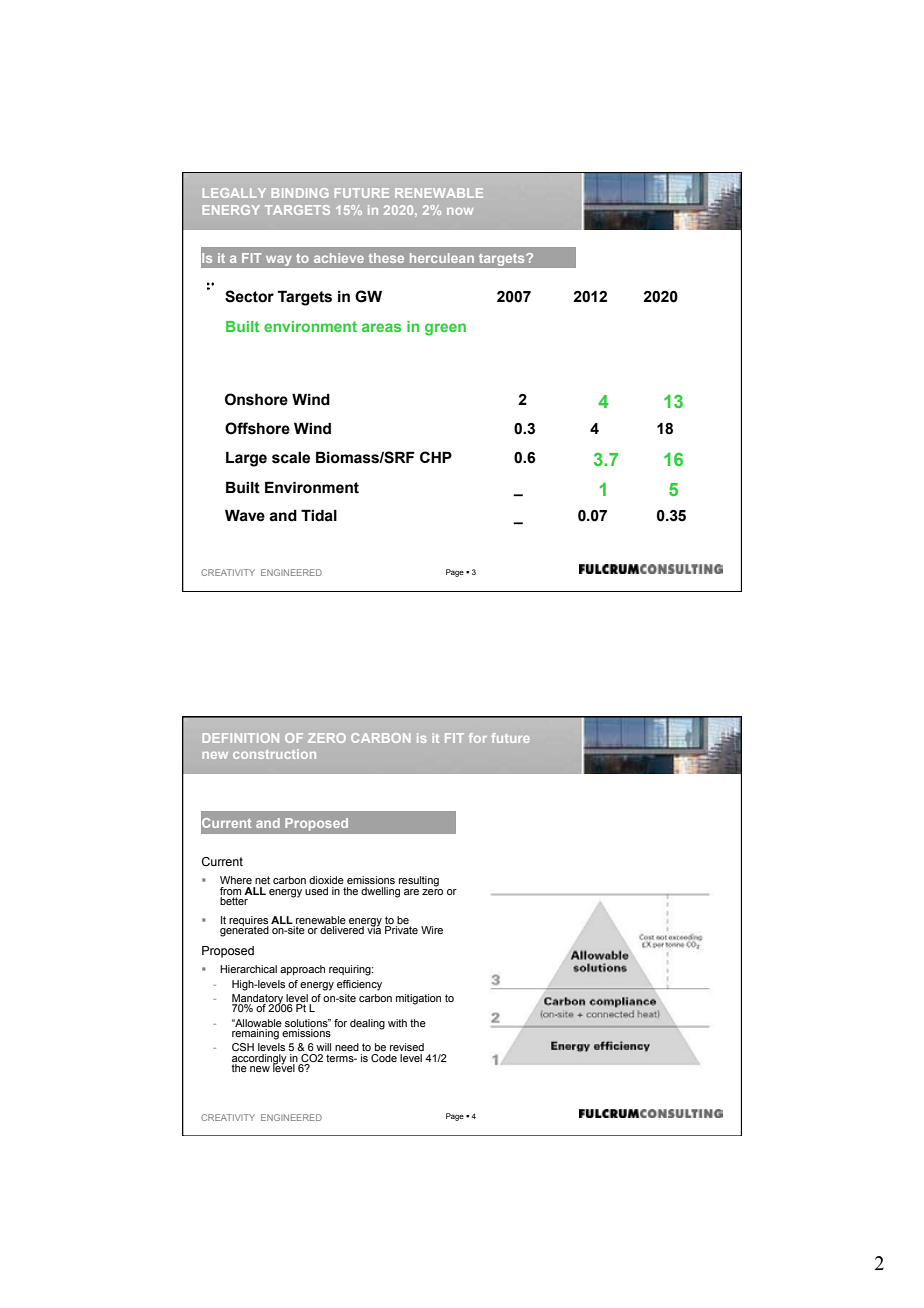  Describe the element at coordinates (418, 999) in the screenshot. I see `mitigation` at that location.
